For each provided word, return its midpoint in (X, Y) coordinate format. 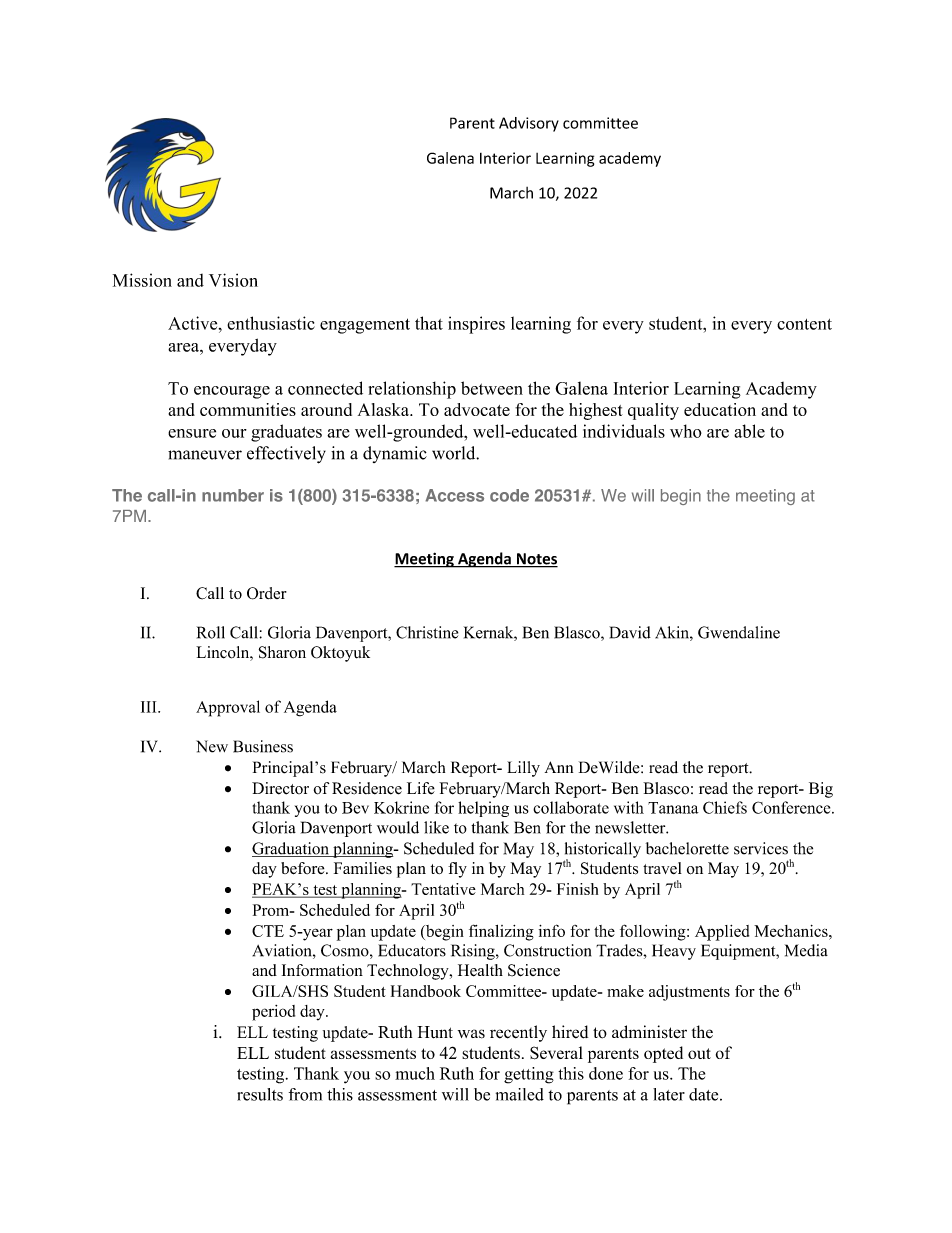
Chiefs (725, 807)
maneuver (205, 455)
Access (454, 495)
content (804, 324)
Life (421, 788)
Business (263, 746)
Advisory (529, 124)
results (260, 1094)
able (749, 431)
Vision (233, 280)
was (471, 1034)
